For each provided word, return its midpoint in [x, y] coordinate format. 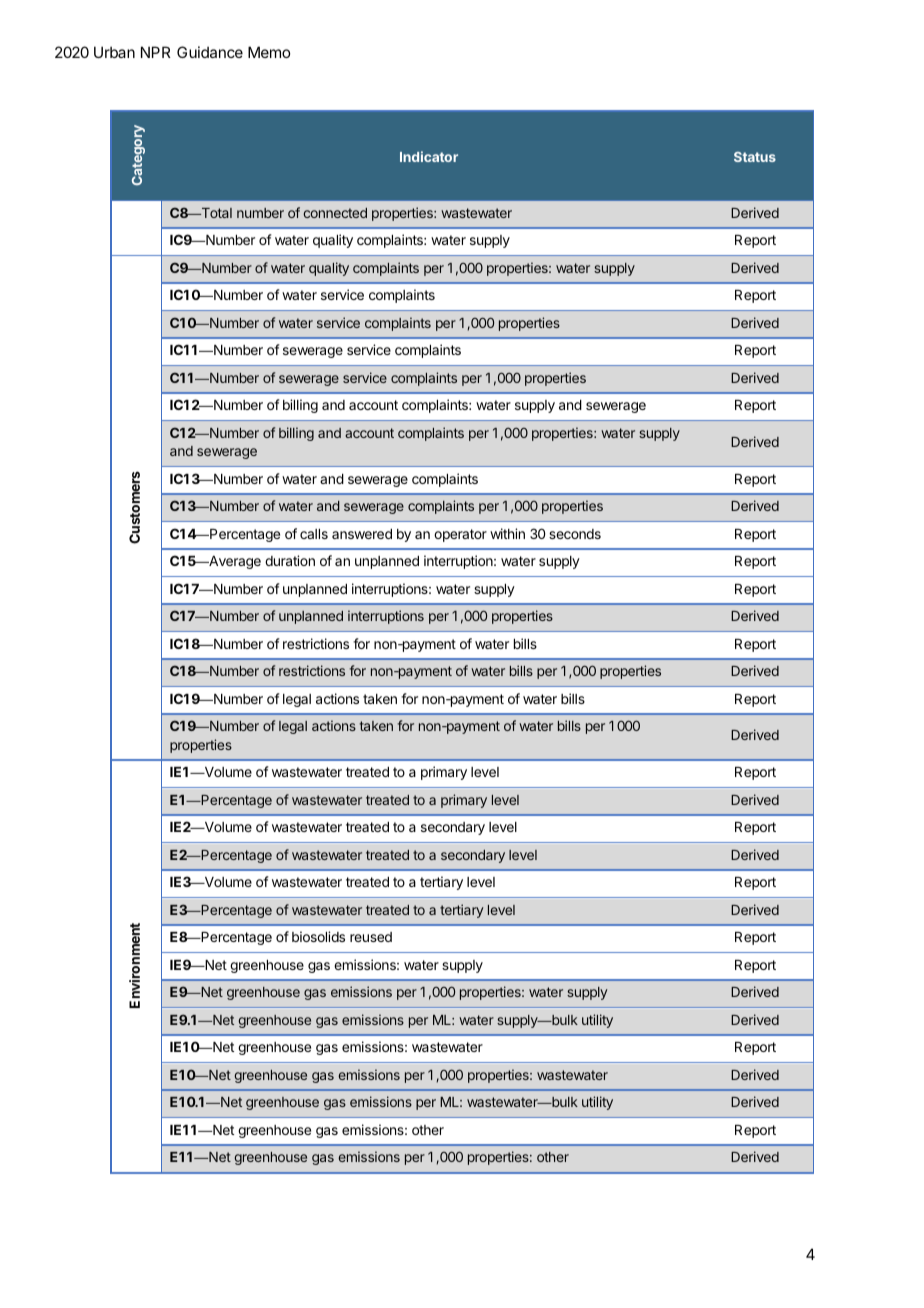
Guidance [210, 52]
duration [290, 560]
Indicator [429, 156]
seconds [575, 534]
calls [314, 534]
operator [460, 535]
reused [371, 937]
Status [755, 157]
